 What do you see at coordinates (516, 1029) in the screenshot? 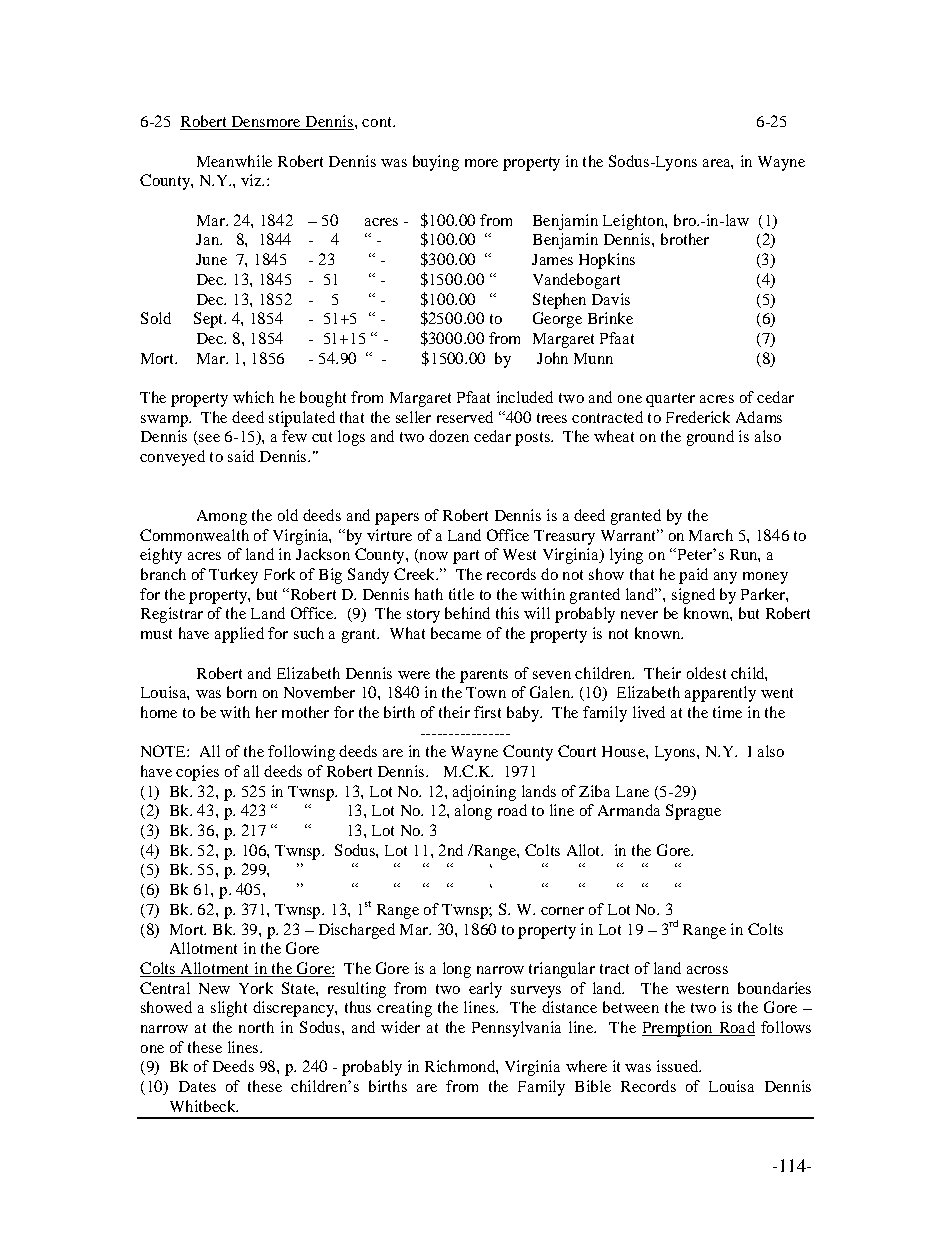
I see `Pennsylvania` at bounding box center [516, 1029].
